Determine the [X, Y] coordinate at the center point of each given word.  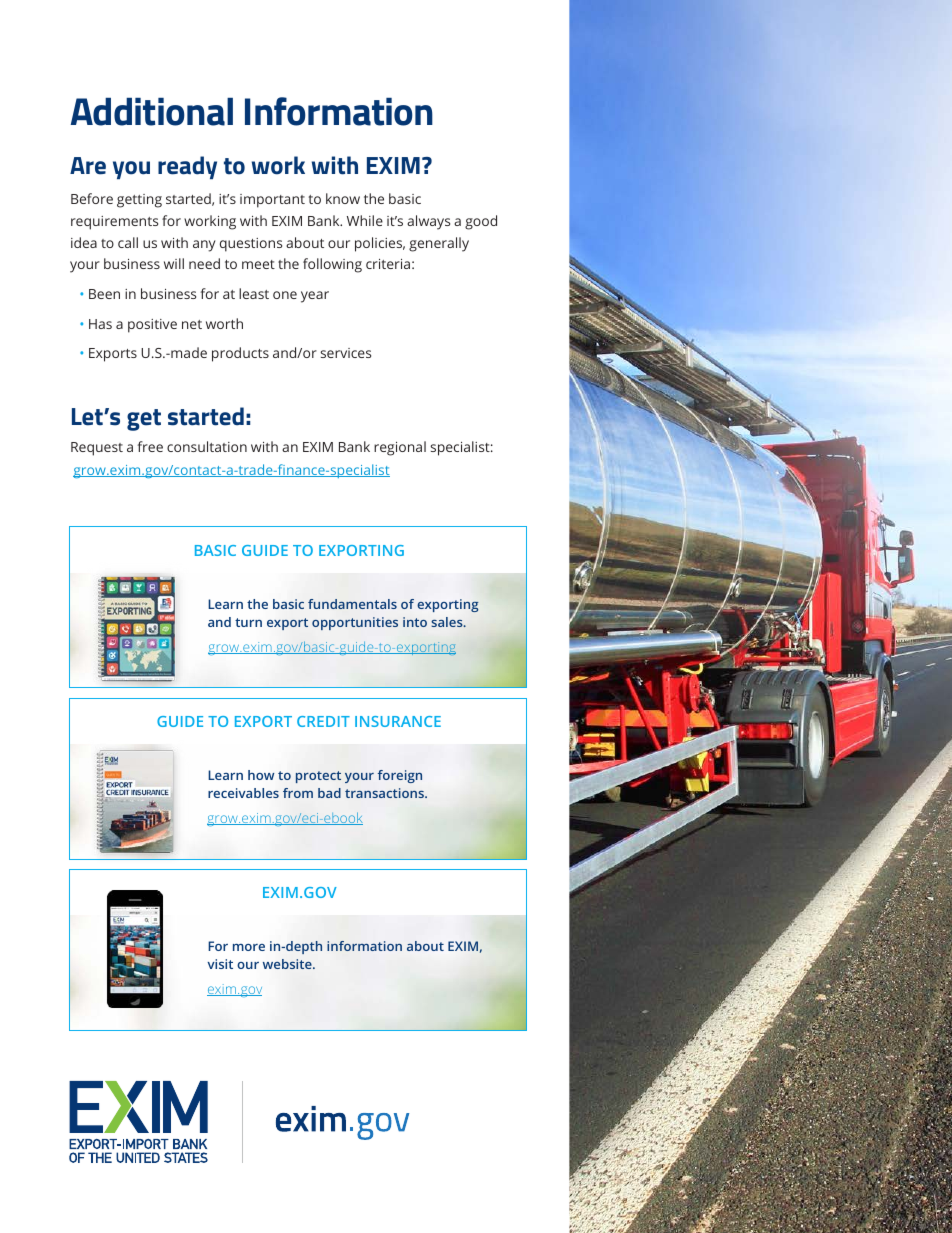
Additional [152, 112]
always [428, 222]
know [343, 198]
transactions [385, 793]
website [288, 964]
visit [220, 964]
